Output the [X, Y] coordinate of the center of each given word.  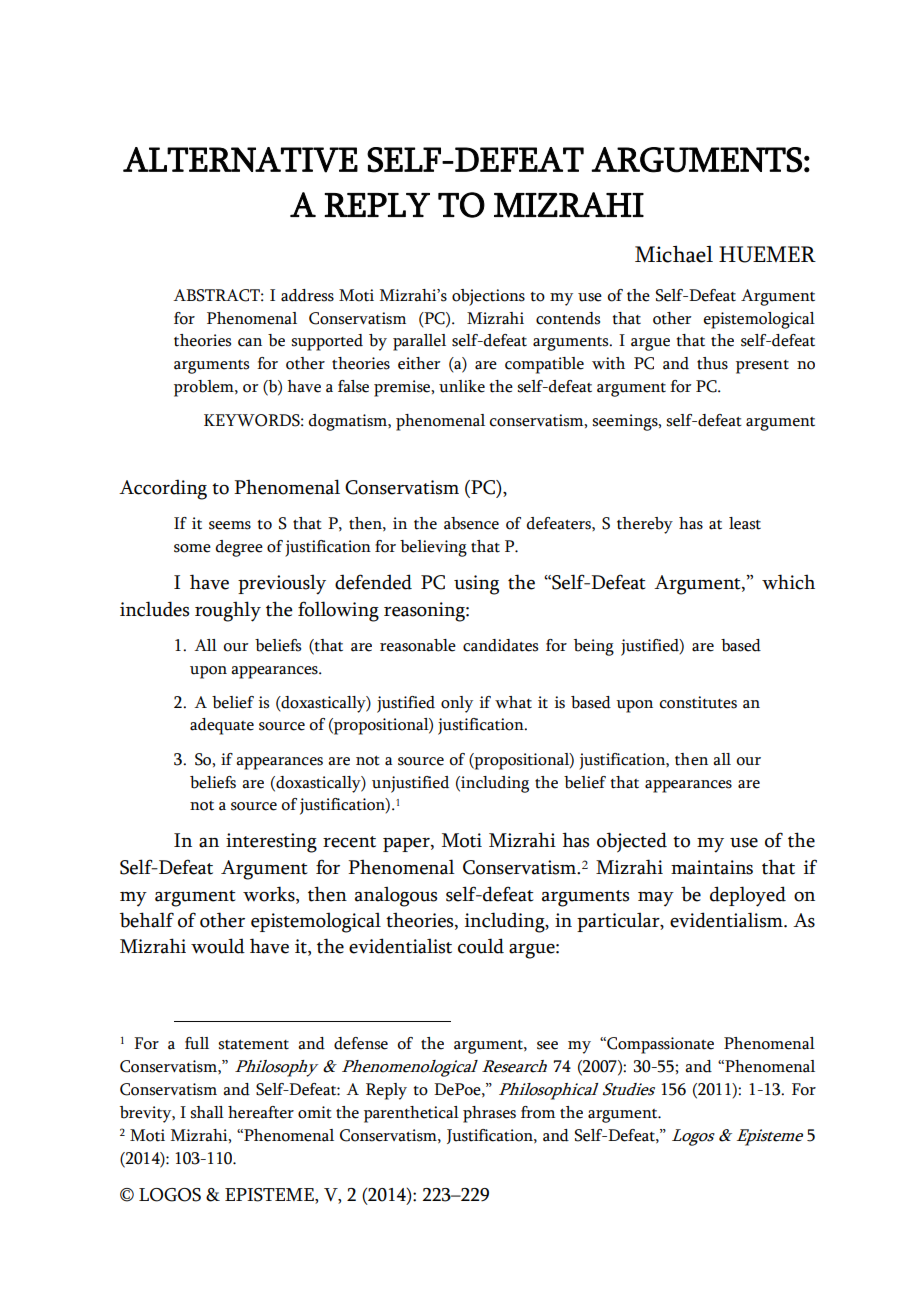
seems [230, 525]
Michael [674, 254]
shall [207, 1112]
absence [471, 523]
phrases [489, 1114]
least [745, 523]
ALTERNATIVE [240, 160]
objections [488, 297]
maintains [712, 867]
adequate [222, 726]
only [457, 704]
